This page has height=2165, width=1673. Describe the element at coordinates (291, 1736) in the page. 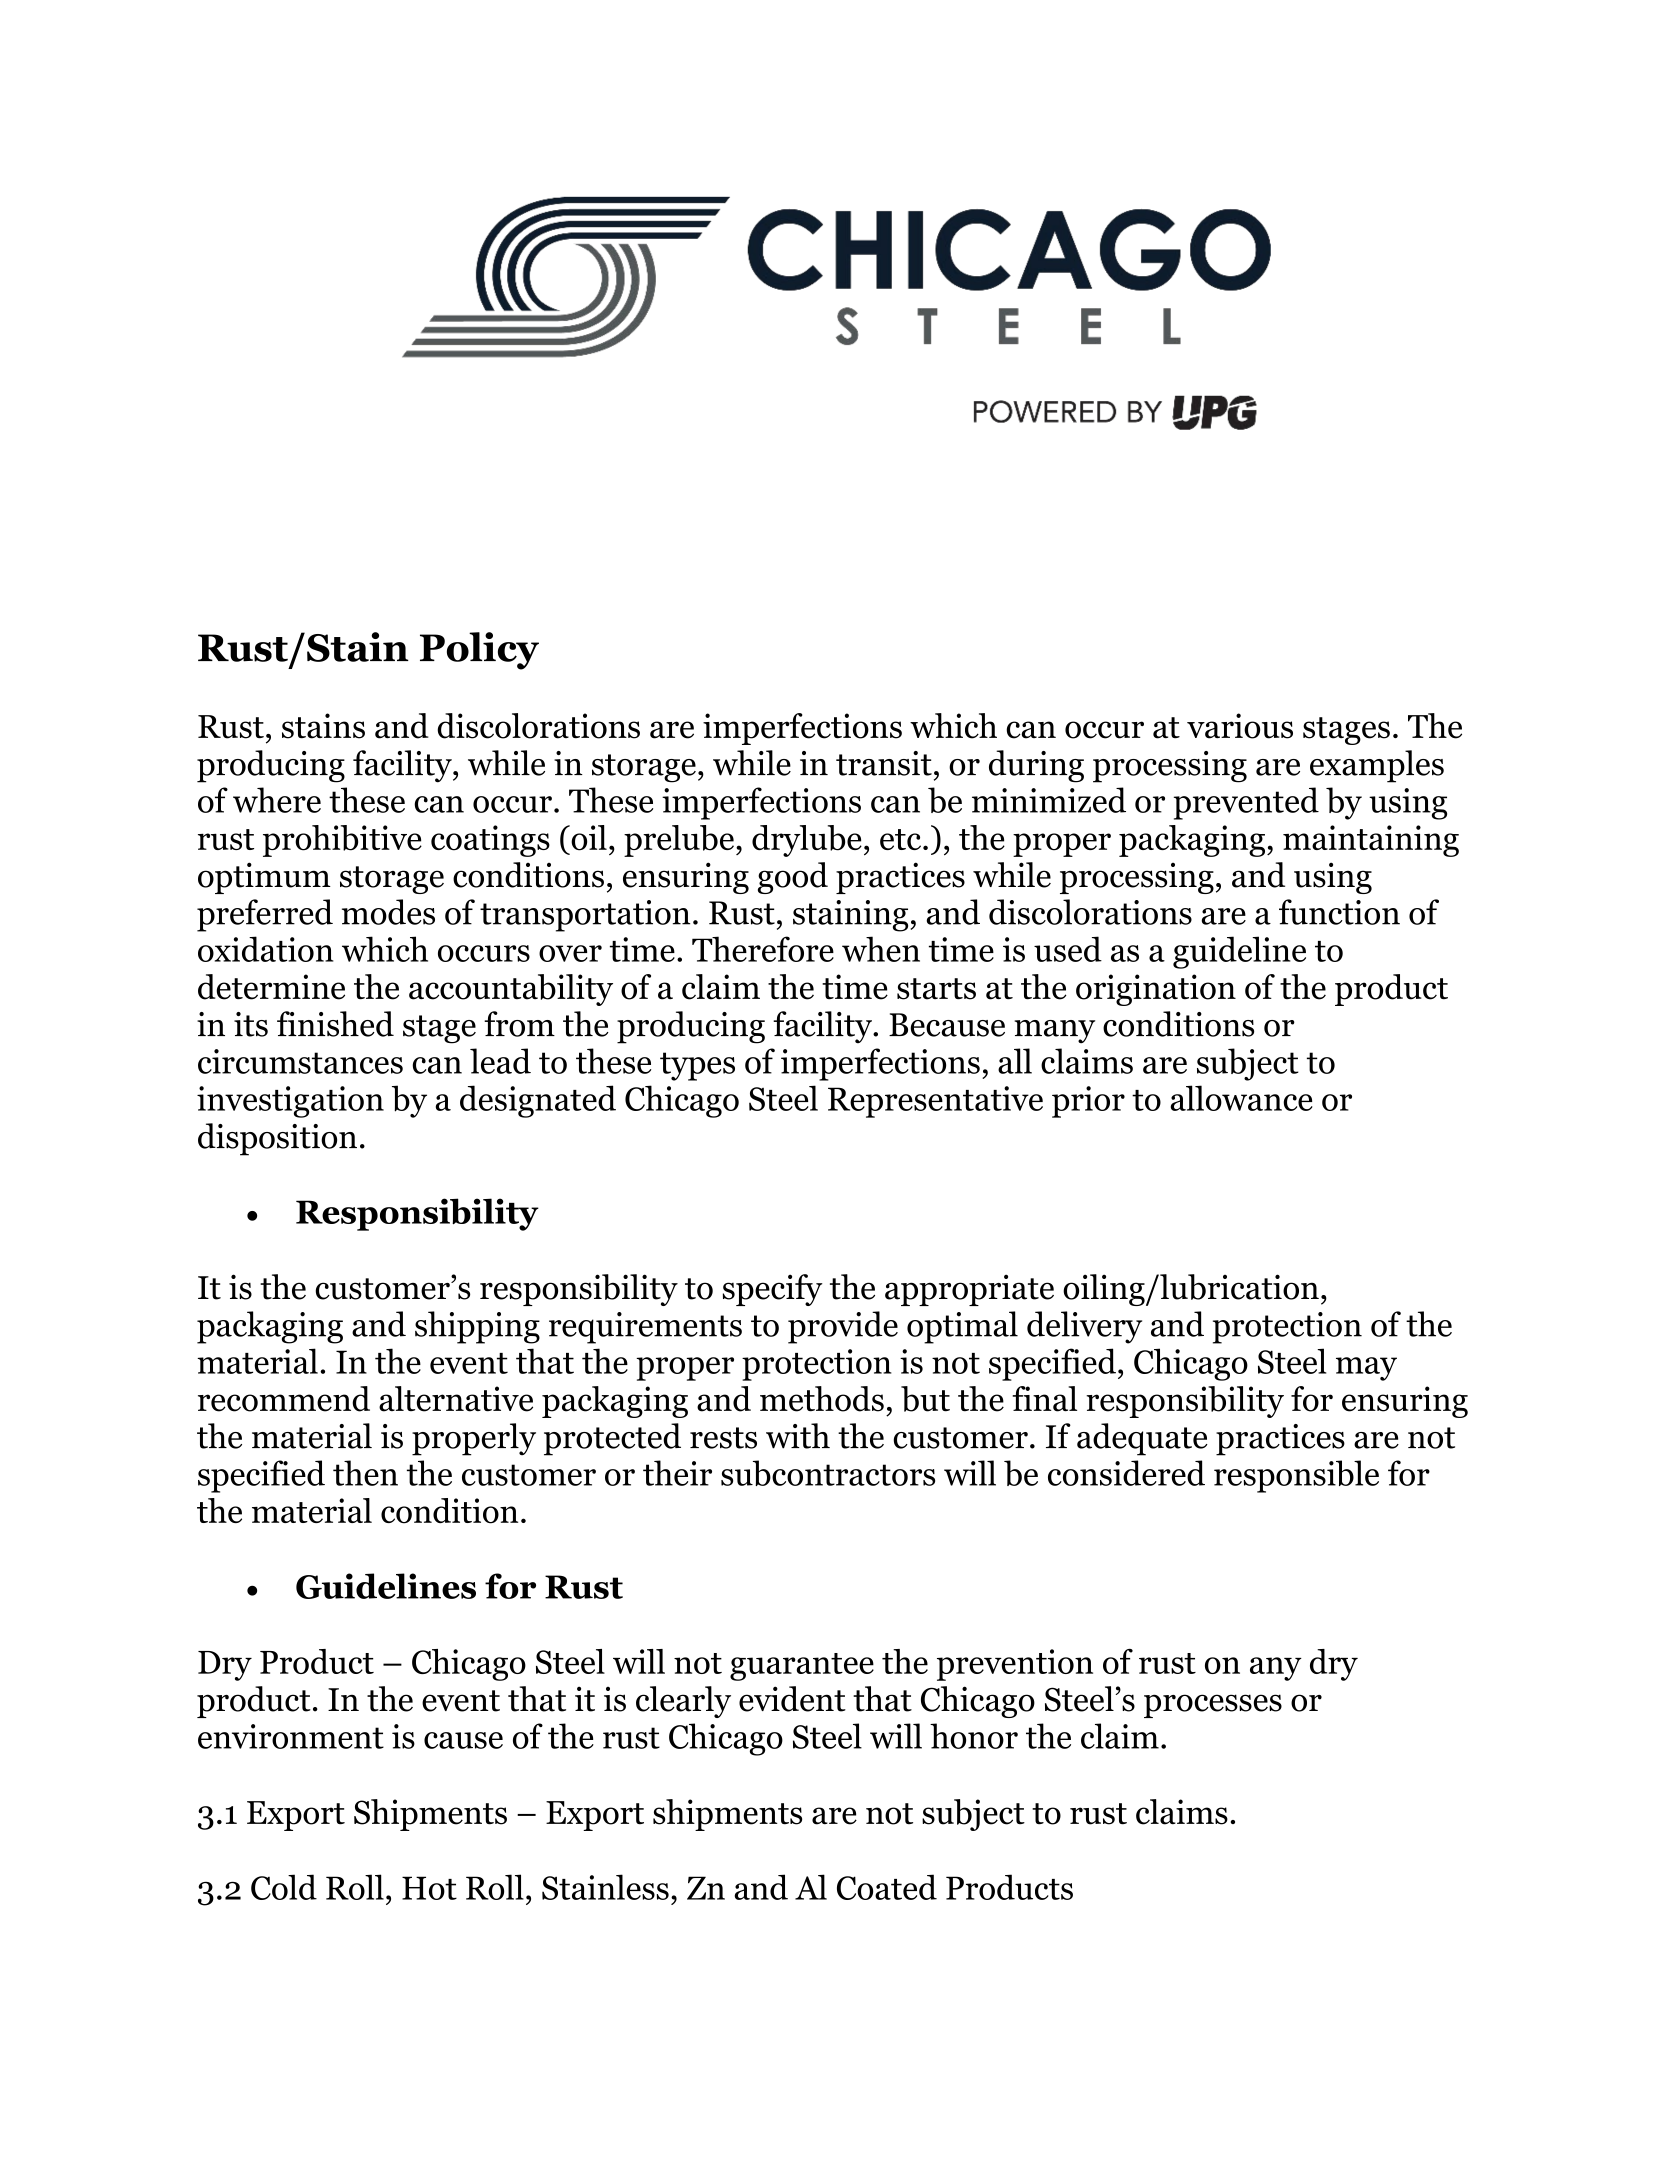

I see `environment` at that location.
